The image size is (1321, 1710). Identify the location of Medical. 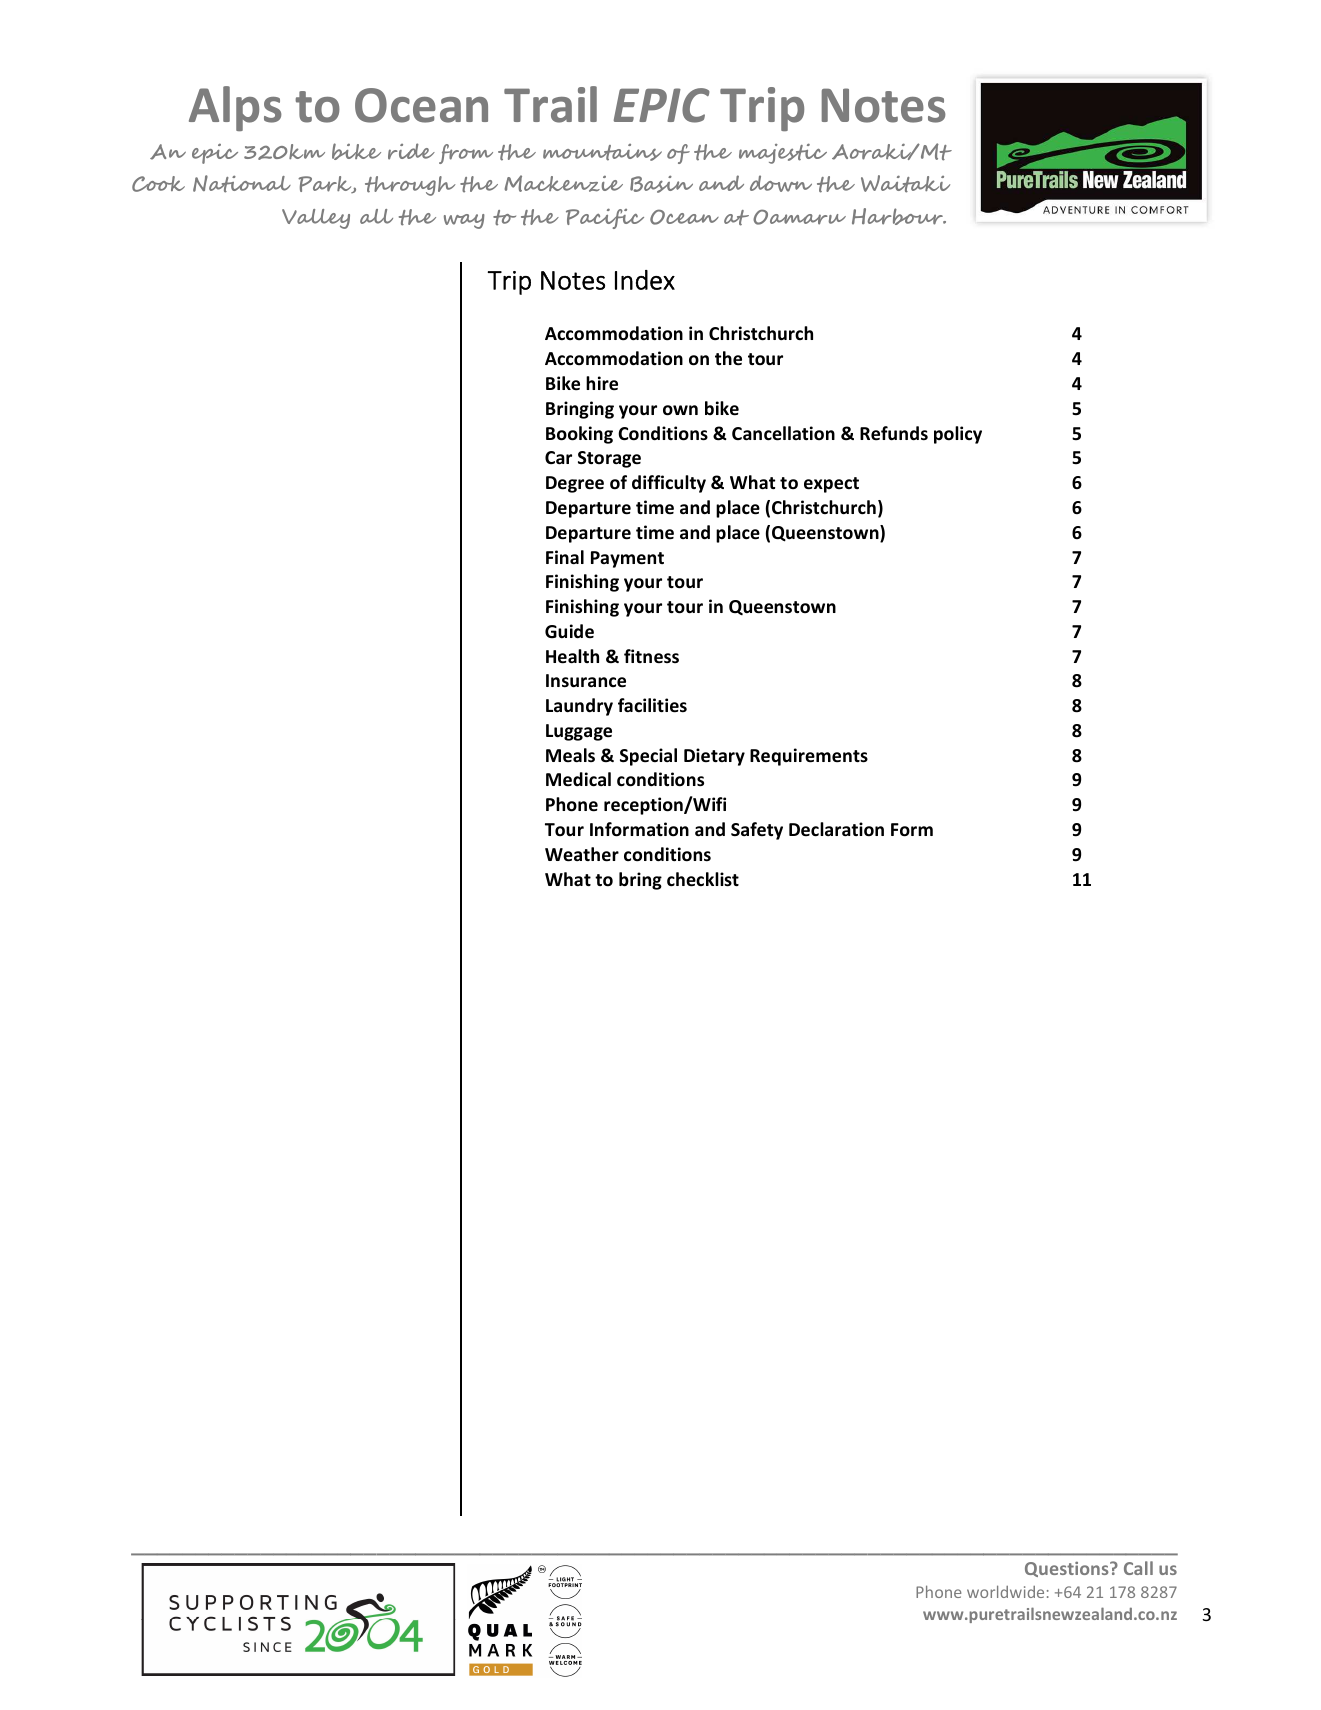
(578, 779).
